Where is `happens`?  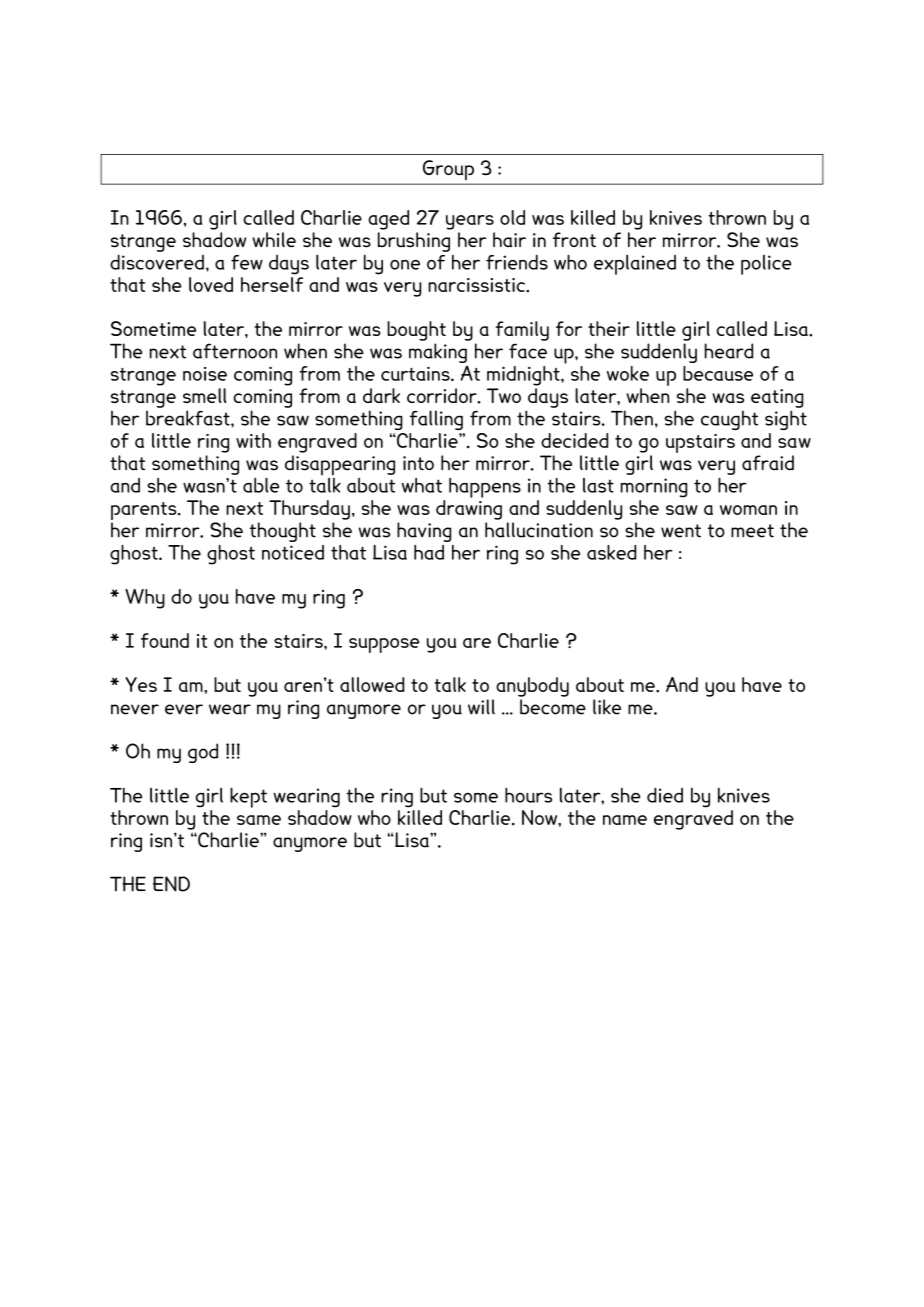
happens is located at coordinates (485, 488).
